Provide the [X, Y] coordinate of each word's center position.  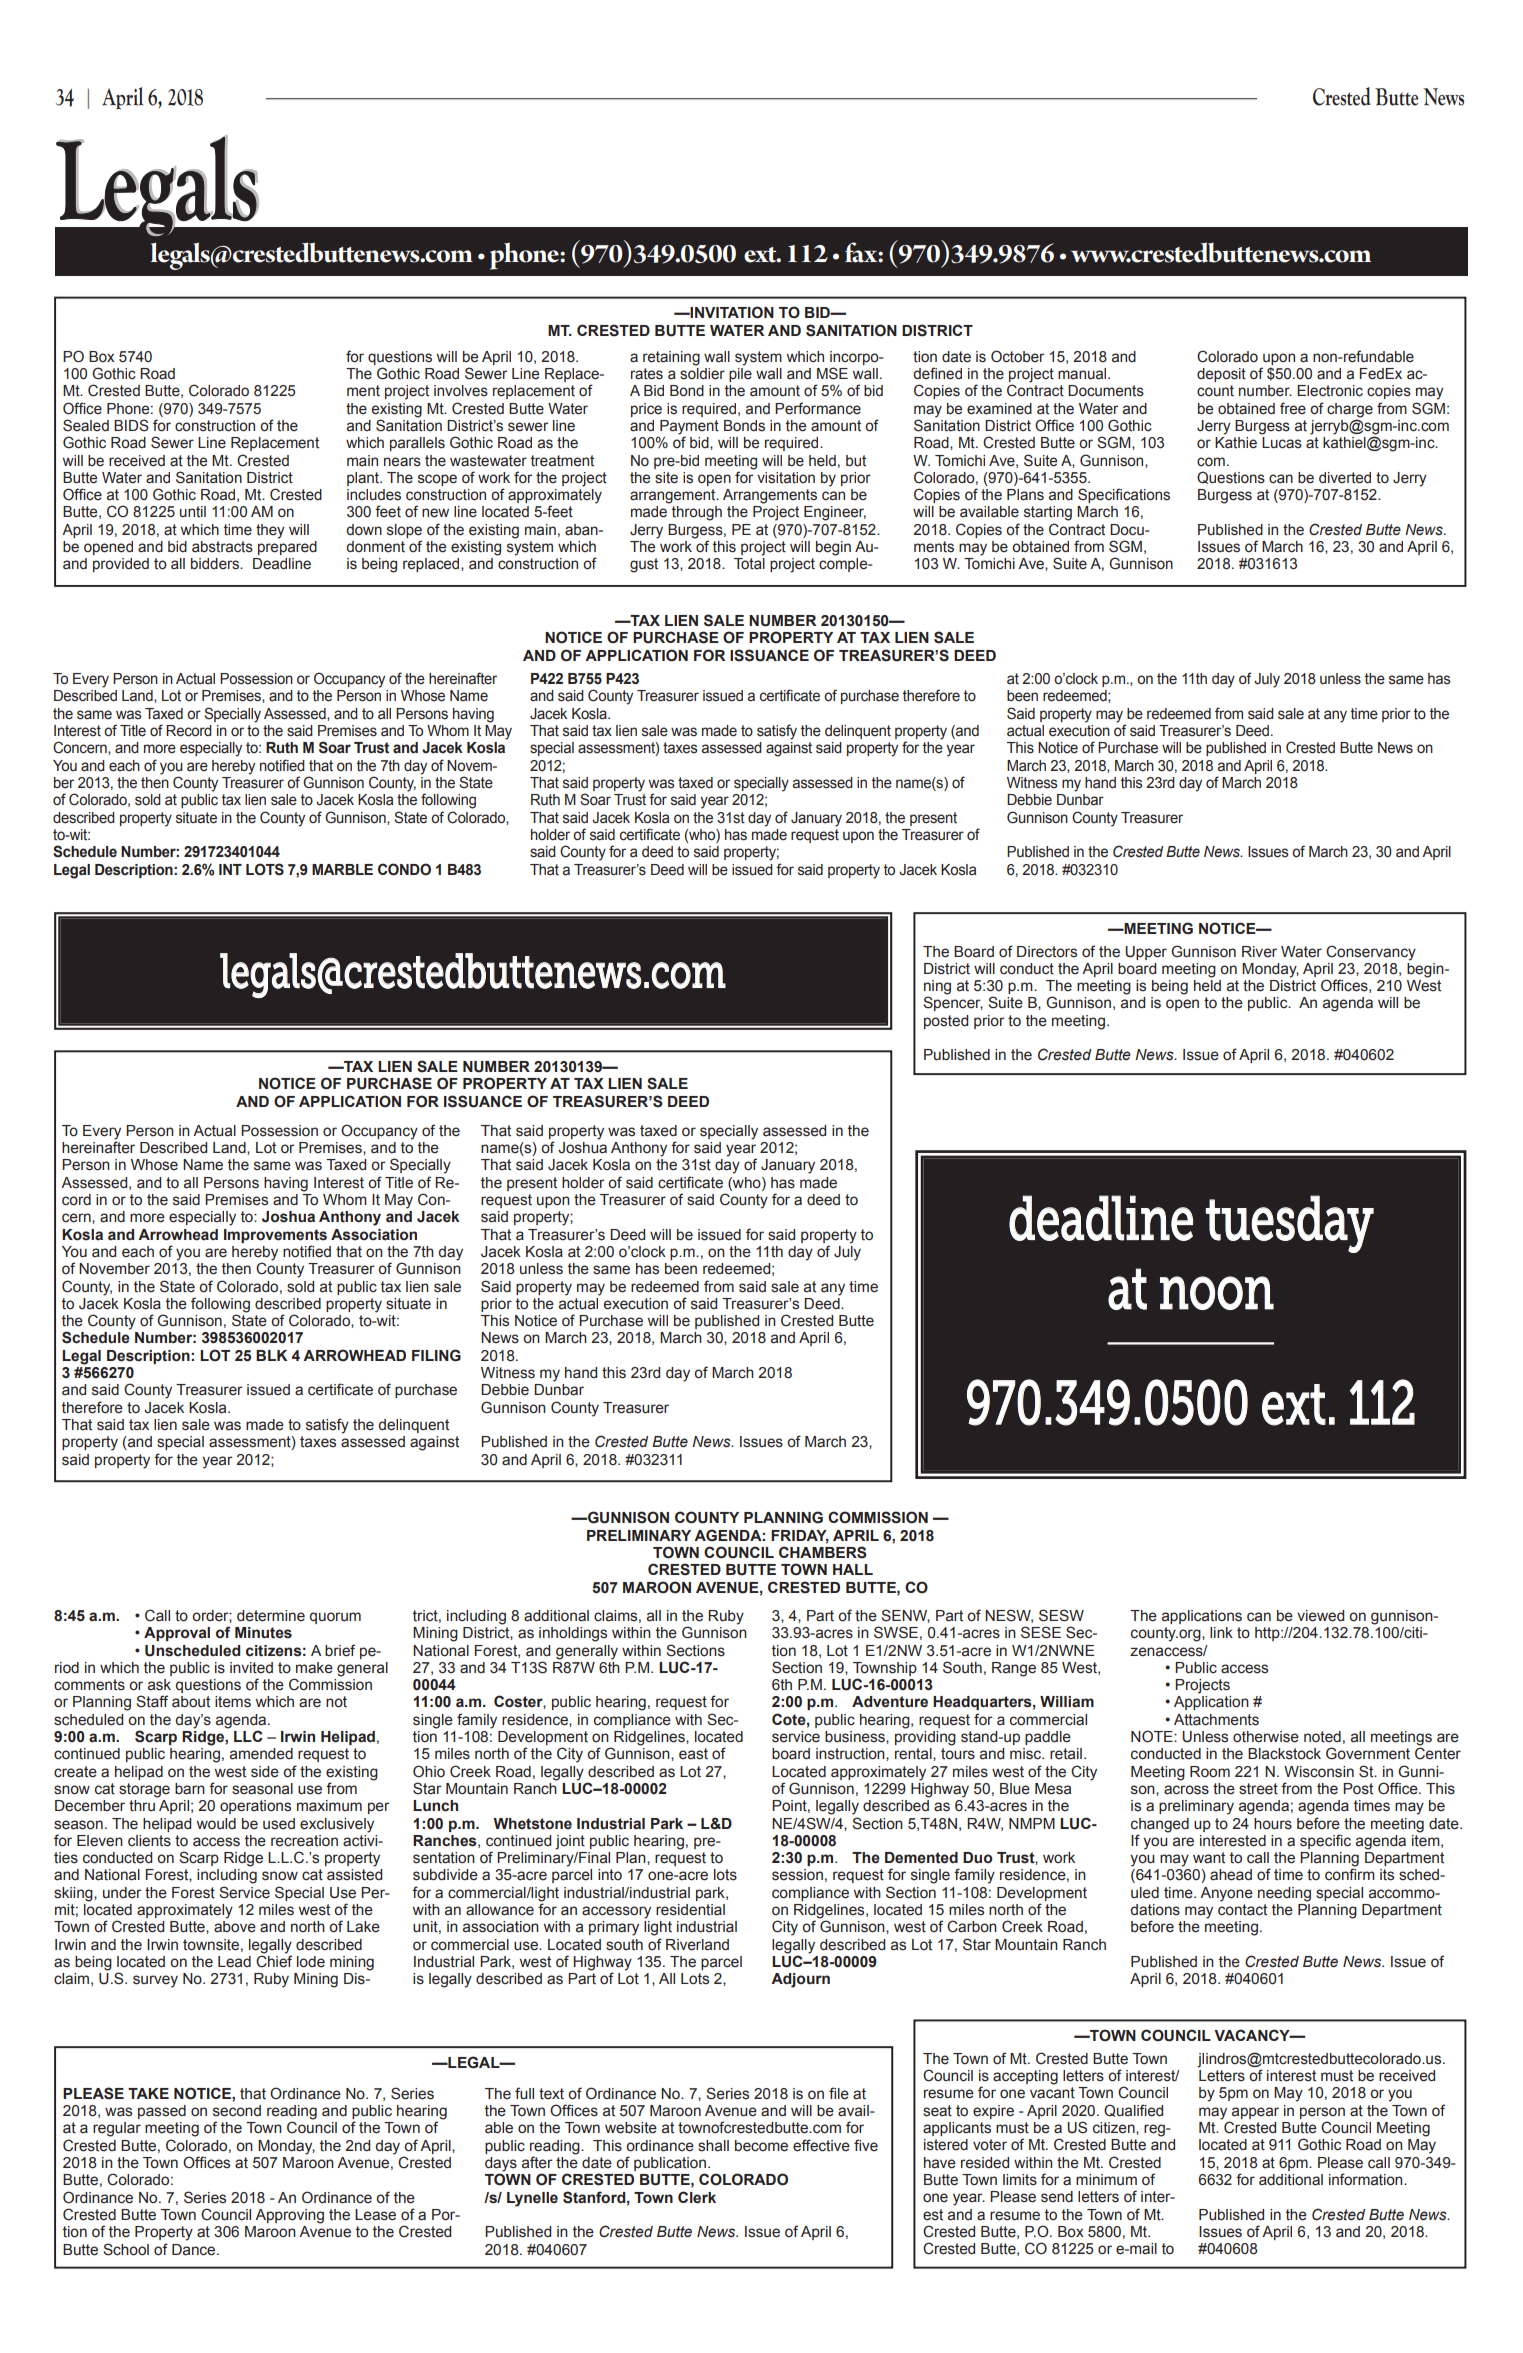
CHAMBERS [823, 1552]
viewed [1320, 1616]
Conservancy [1371, 953]
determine [271, 1616]
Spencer [953, 1003]
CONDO [404, 869]
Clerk [697, 2197]
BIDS [131, 425]
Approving [289, 2216]
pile [740, 375]
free [1293, 408]
